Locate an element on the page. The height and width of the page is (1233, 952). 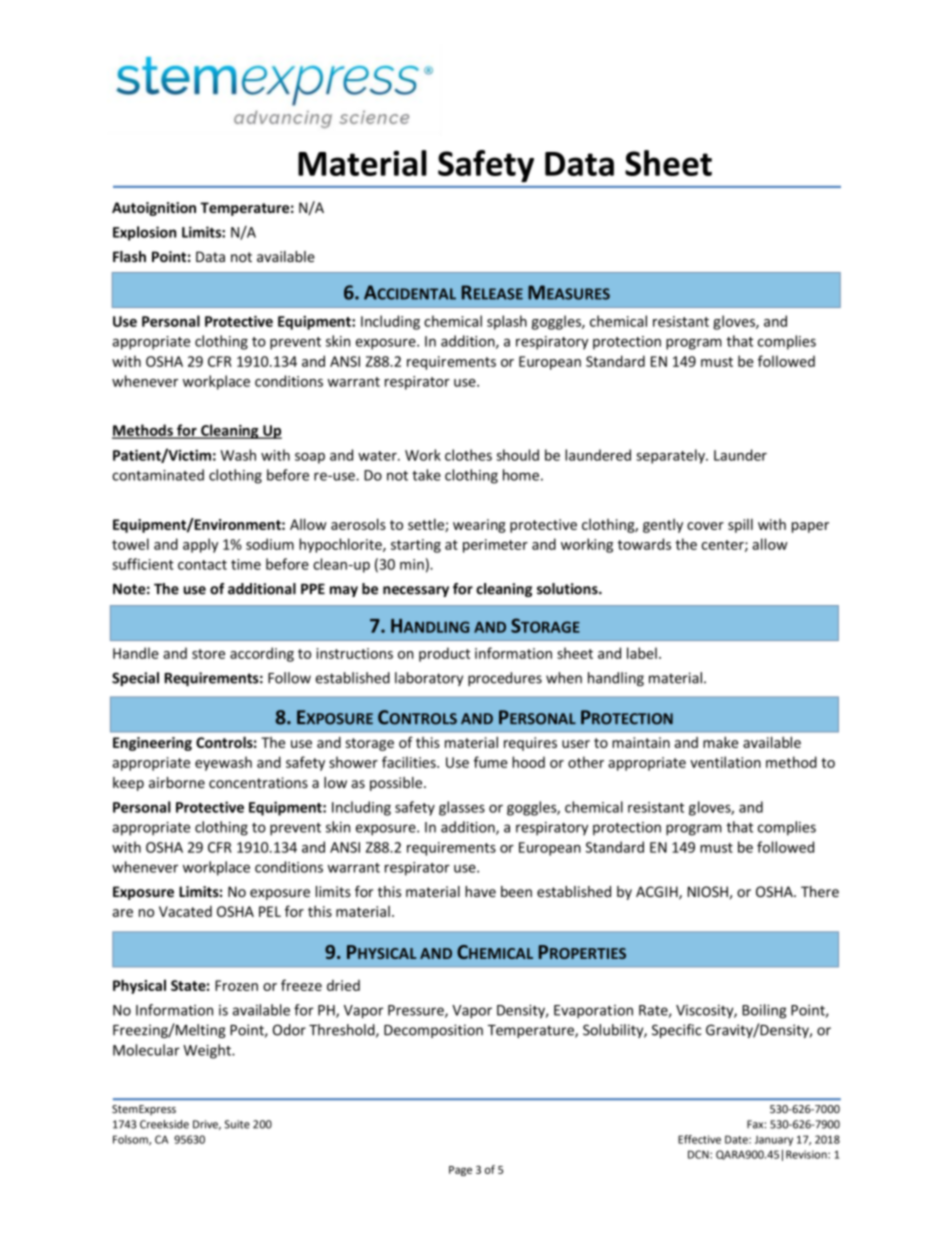
wearing is located at coordinates (479, 526).
